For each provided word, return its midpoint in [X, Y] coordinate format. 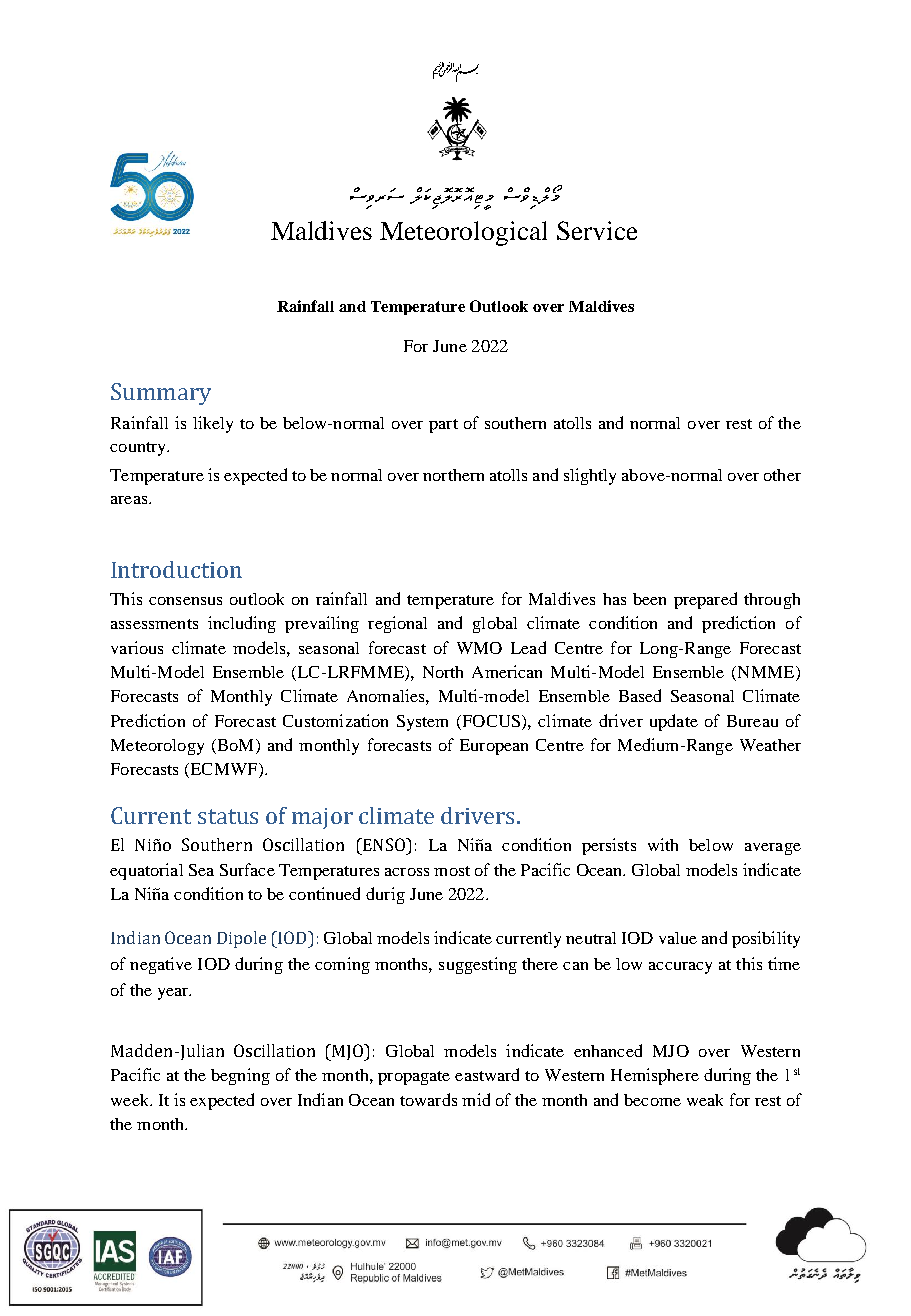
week [131, 1100]
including [242, 624]
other [782, 475]
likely [213, 424]
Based [640, 695]
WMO [479, 648]
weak [705, 1100]
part [443, 426]
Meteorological [463, 233]
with [663, 844]
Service [597, 230]
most [452, 871]
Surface [247, 869]
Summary [161, 394]
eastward [487, 1074]
